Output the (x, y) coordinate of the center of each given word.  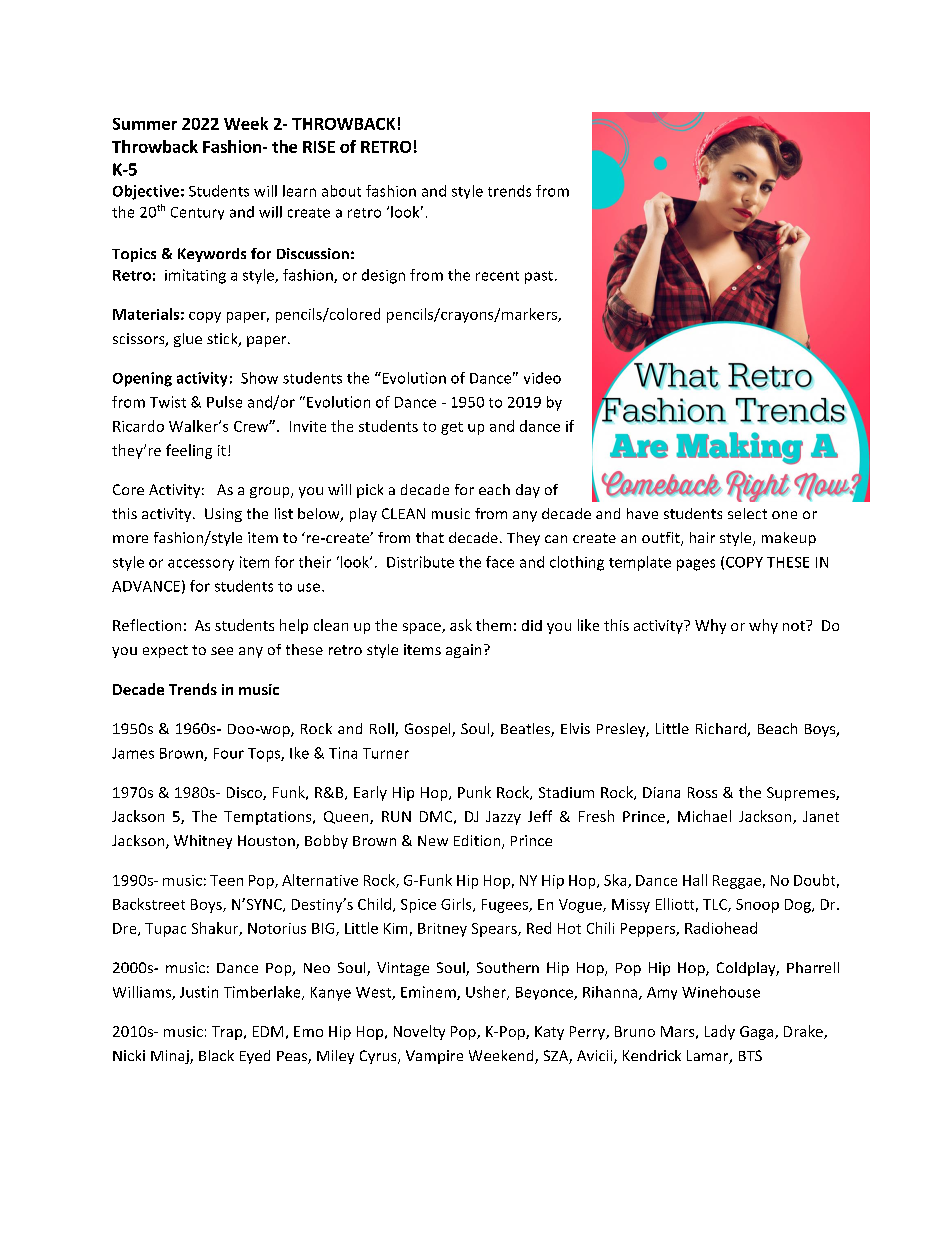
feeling (189, 451)
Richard (722, 730)
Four (229, 753)
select (747, 513)
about (341, 191)
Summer (145, 124)
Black (216, 1055)
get (452, 428)
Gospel (429, 730)
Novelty (419, 1032)
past (539, 277)
